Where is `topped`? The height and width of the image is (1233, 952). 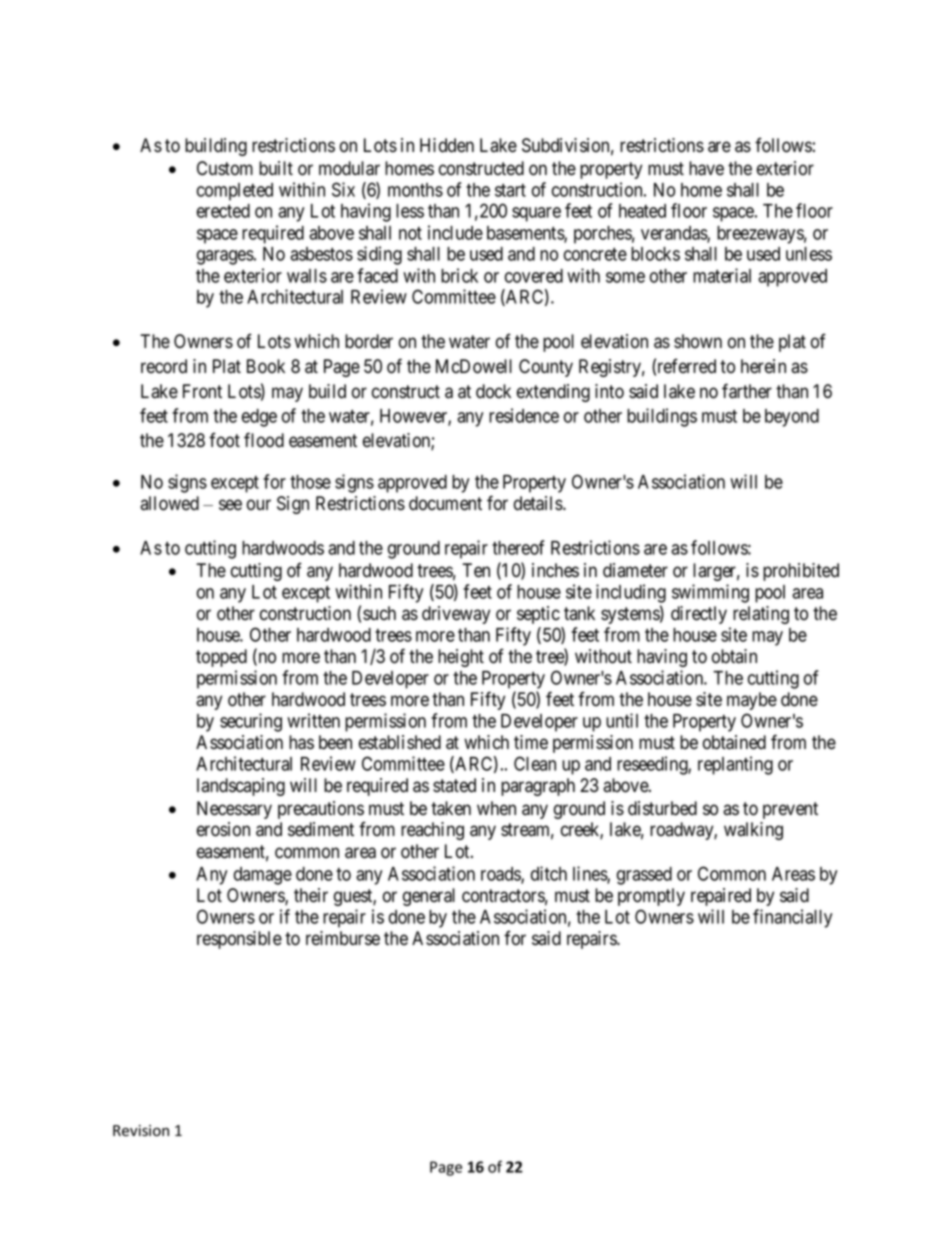
topped is located at coordinates (221, 658).
